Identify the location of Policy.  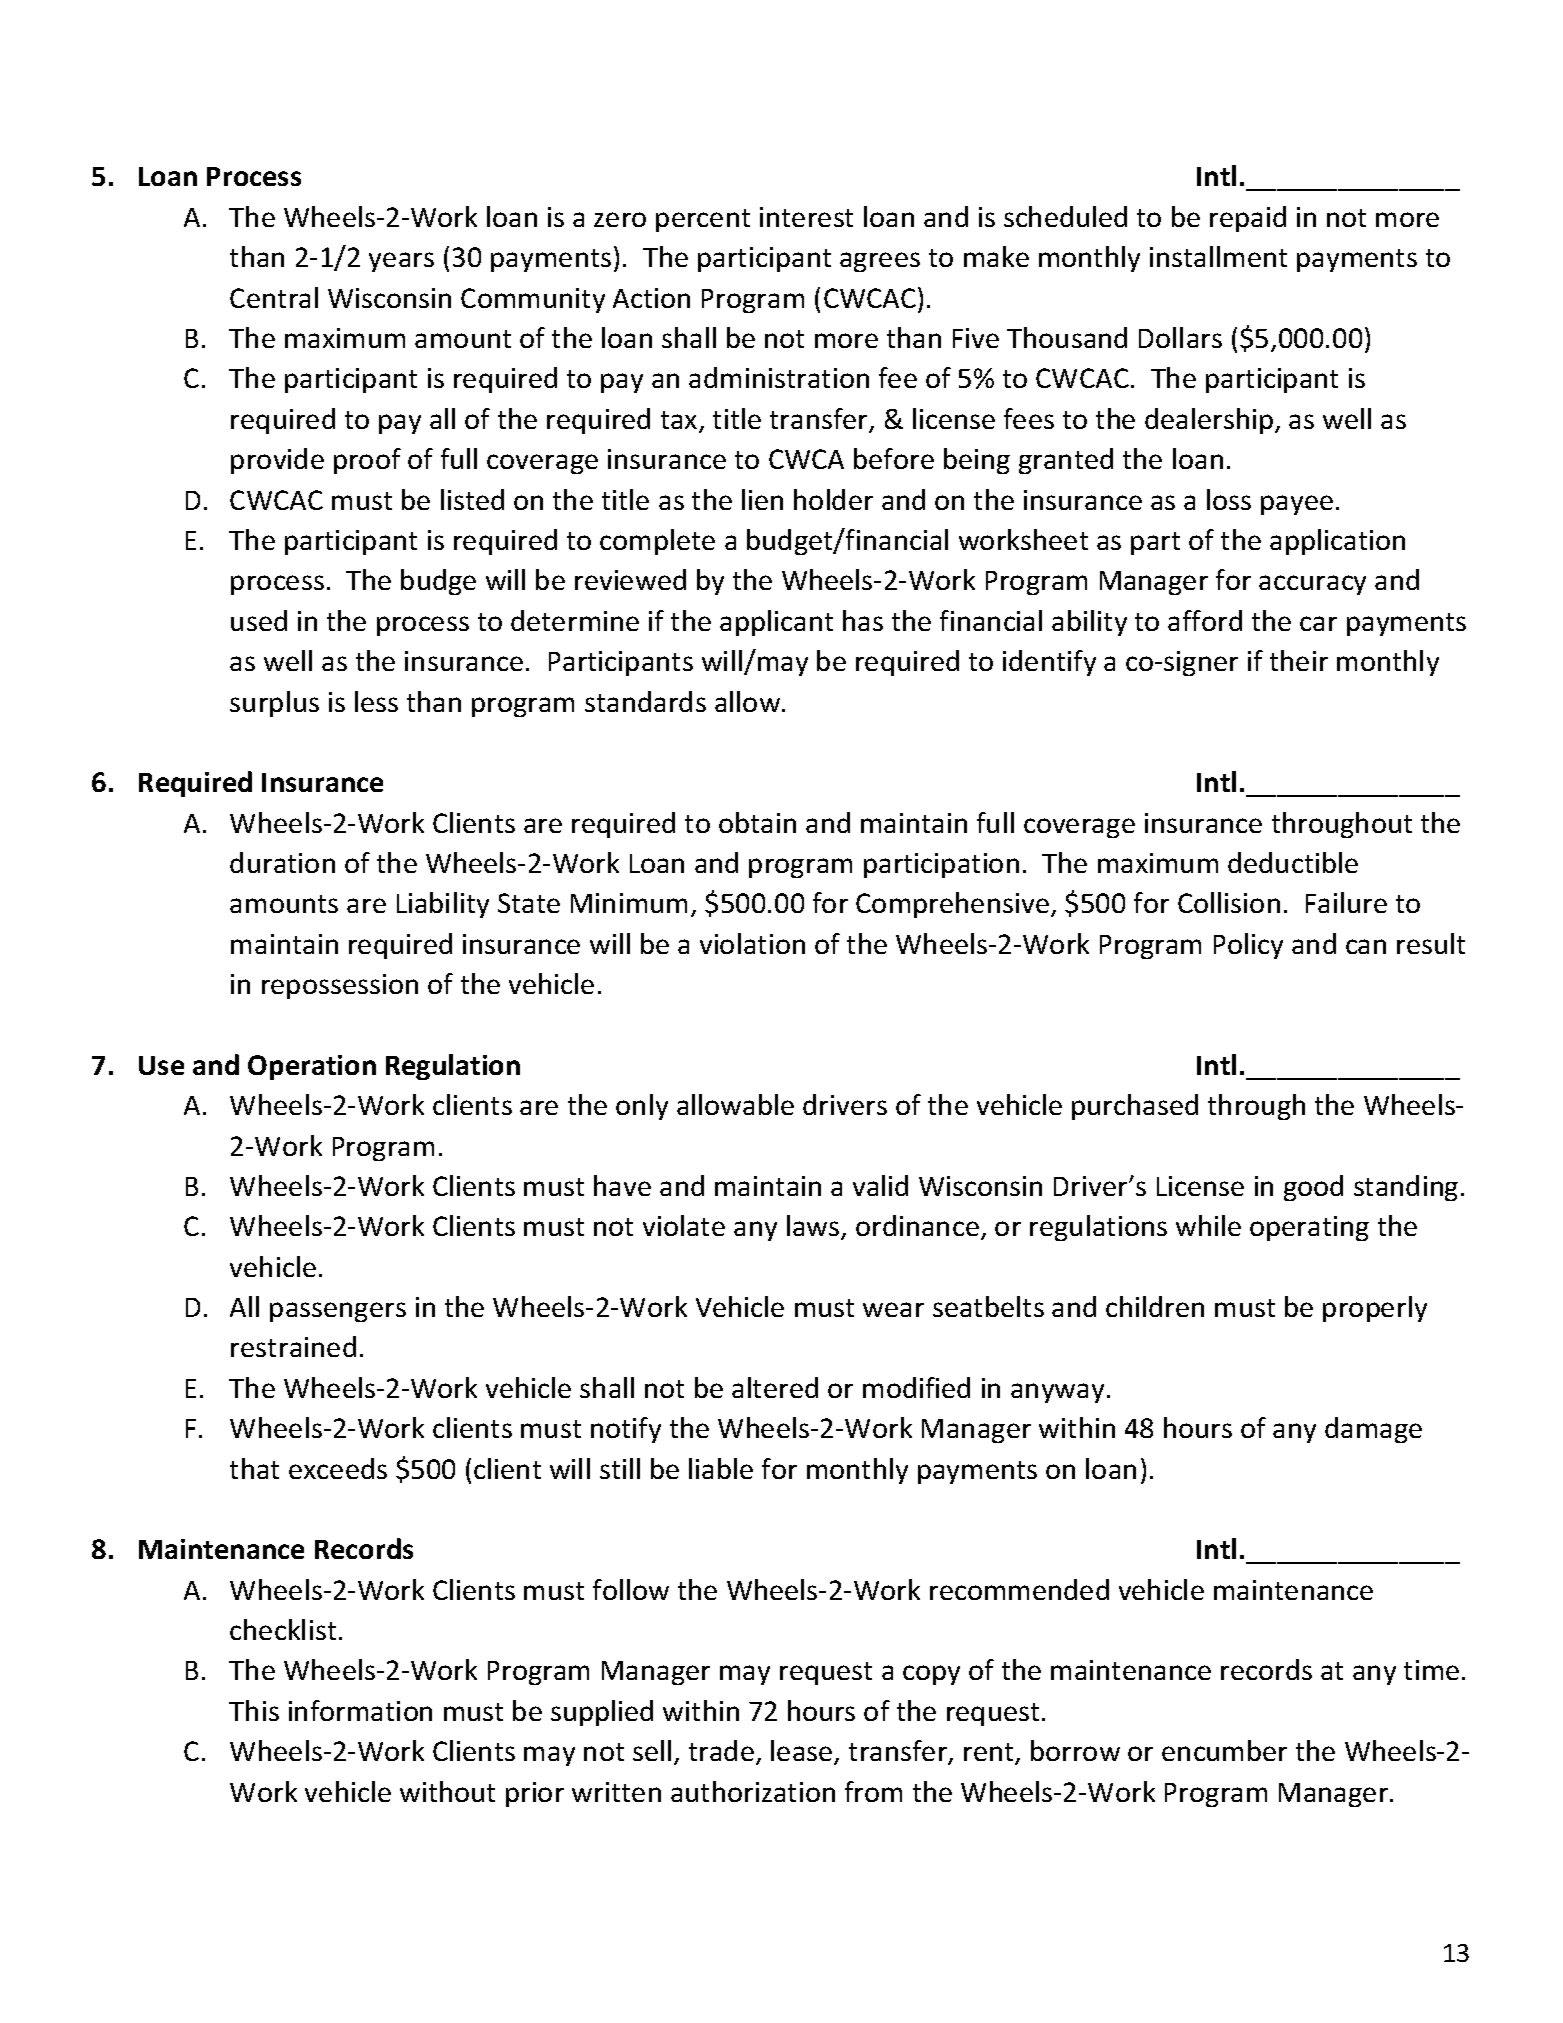
(1248, 946).
